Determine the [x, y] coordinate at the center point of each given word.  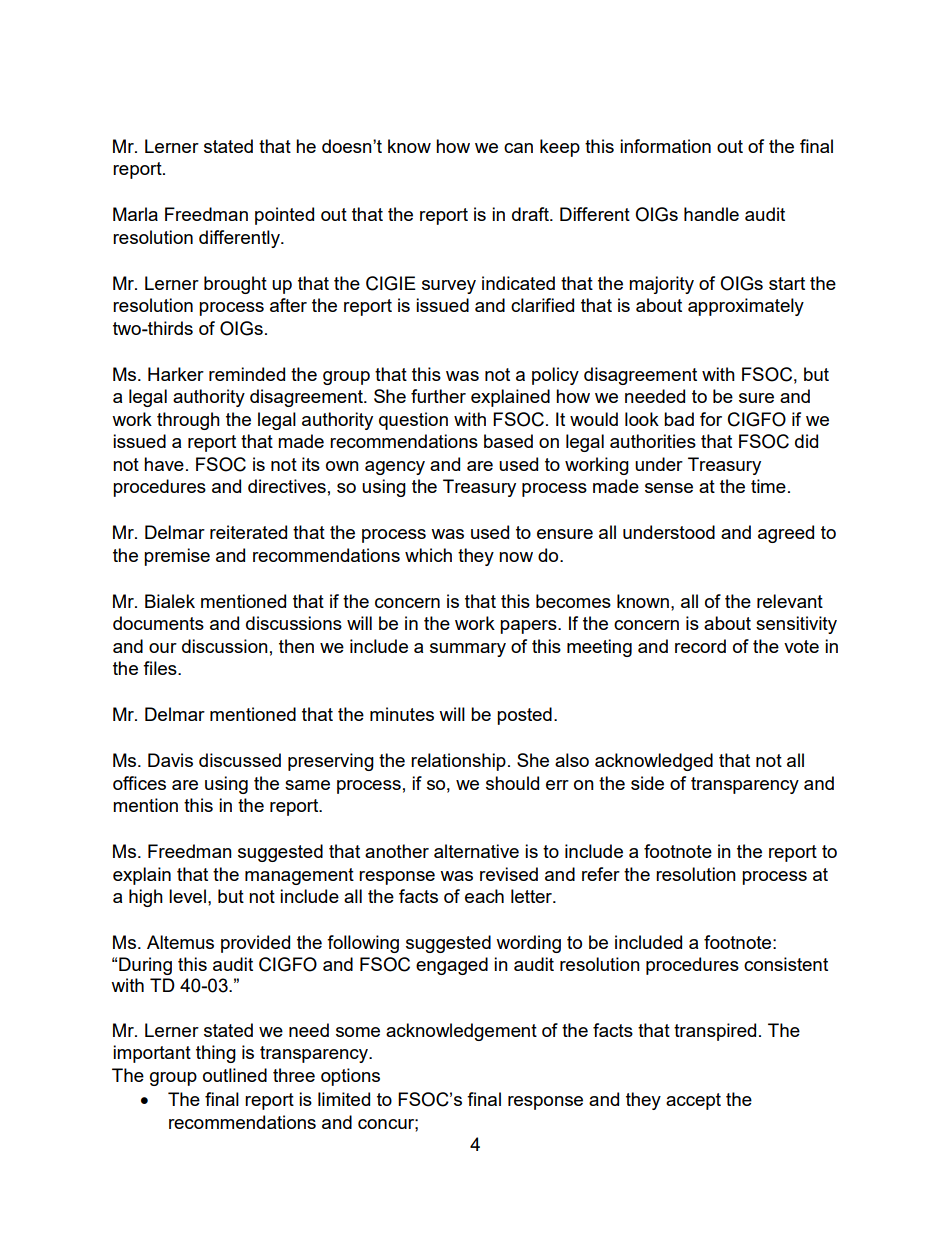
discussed [240, 760]
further [438, 396]
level [187, 896]
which [428, 555]
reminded [247, 374]
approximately [746, 307]
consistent [786, 964]
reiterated [248, 532]
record [700, 646]
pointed [284, 216]
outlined [235, 1075]
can [518, 148]
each [484, 896]
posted [524, 716]
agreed [786, 534]
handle [711, 214]
